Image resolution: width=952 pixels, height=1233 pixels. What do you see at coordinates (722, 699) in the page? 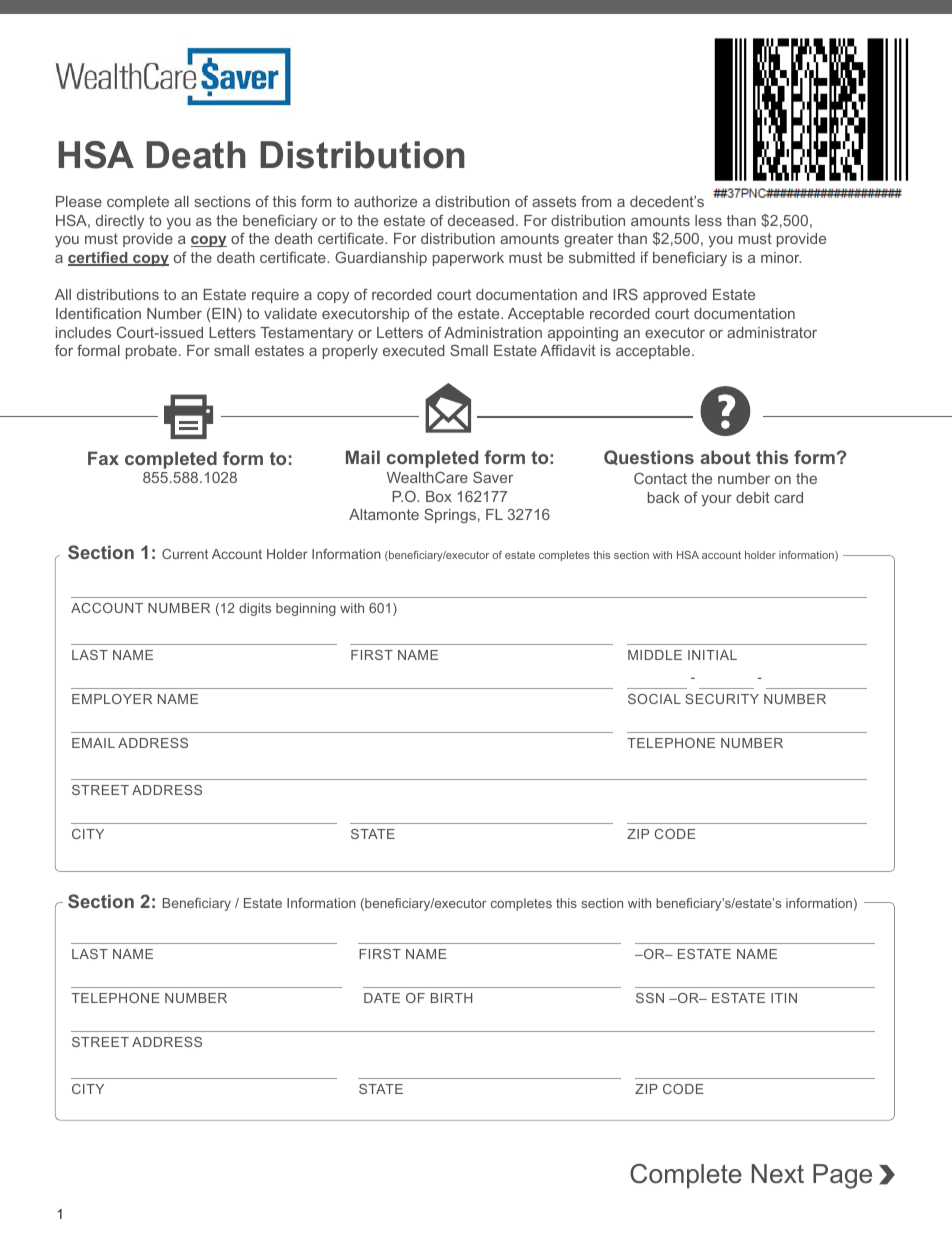
I see `SECURITY` at bounding box center [722, 699].
